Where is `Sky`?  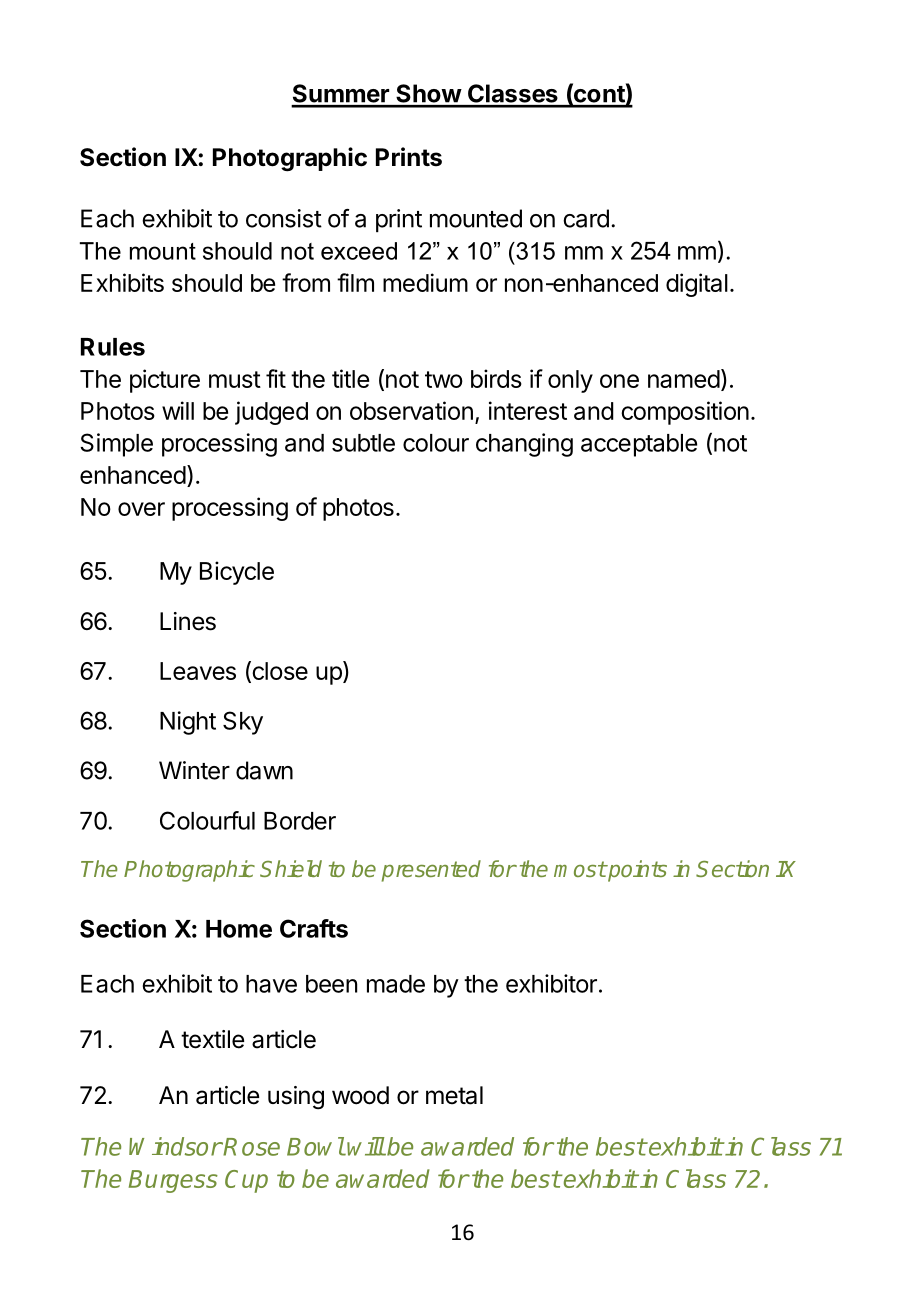 Sky is located at coordinates (243, 723).
